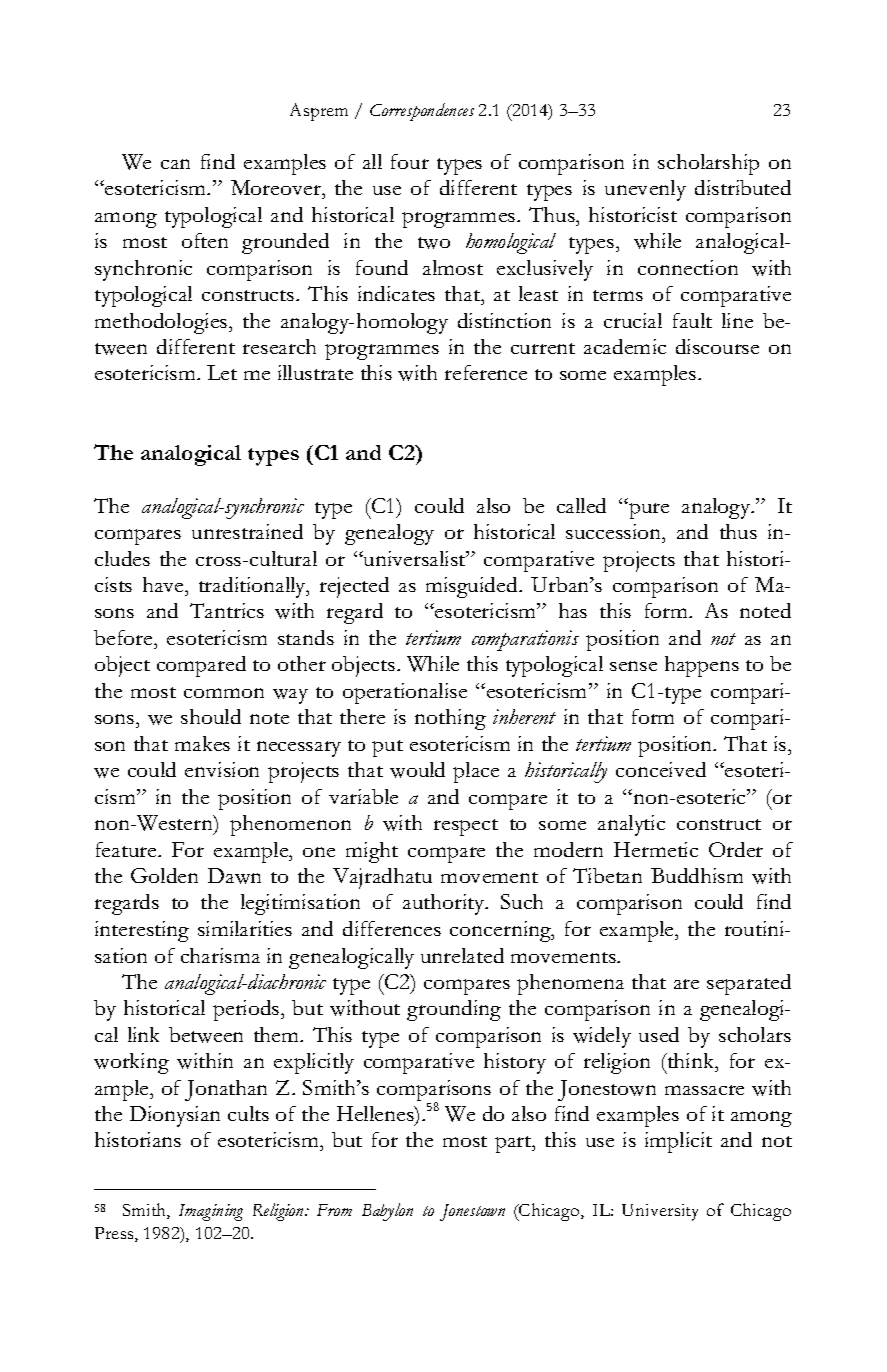  Describe the element at coordinates (702, 666) in the page. I see `happens` at that location.
